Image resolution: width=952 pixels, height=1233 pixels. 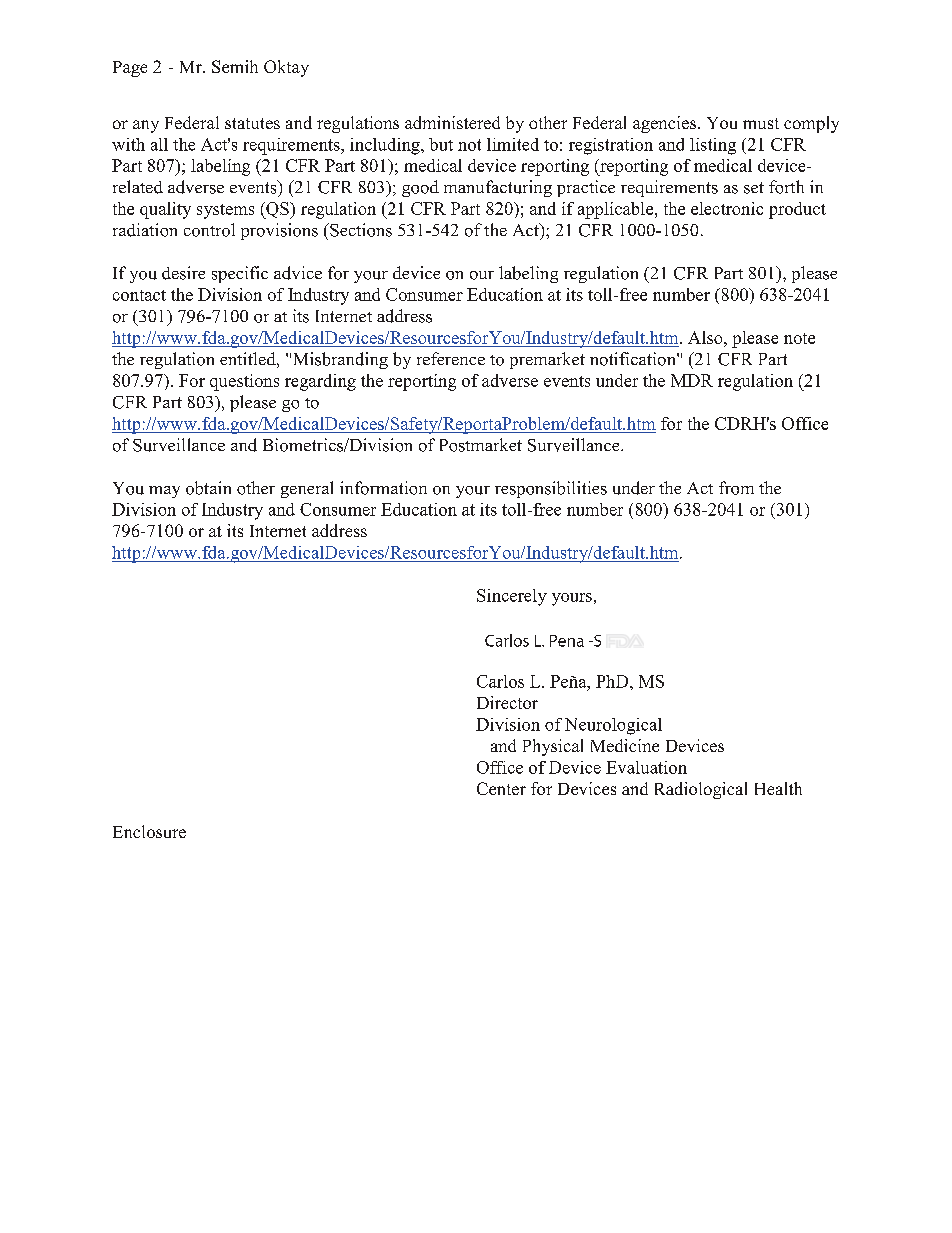 I want to click on administered, so click(x=452, y=122).
